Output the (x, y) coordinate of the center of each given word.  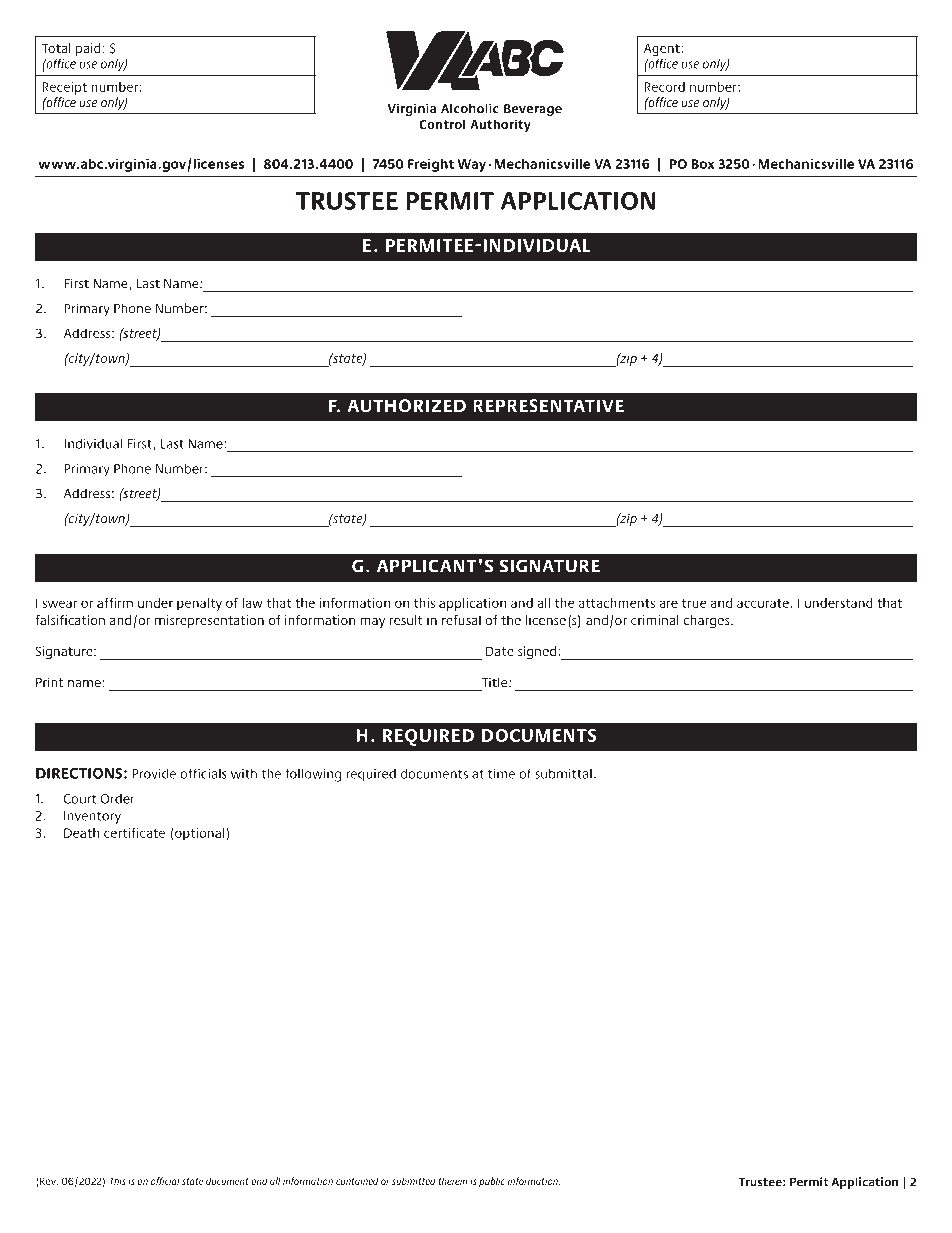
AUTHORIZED (407, 406)
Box (703, 164)
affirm (115, 603)
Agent (663, 51)
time (501, 774)
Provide (154, 773)
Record (664, 87)
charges (707, 621)
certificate (134, 833)
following (313, 775)
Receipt (64, 88)
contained (357, 1181)
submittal (563, 773)
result (406, 620)
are (668, 604)
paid (88, 49)
